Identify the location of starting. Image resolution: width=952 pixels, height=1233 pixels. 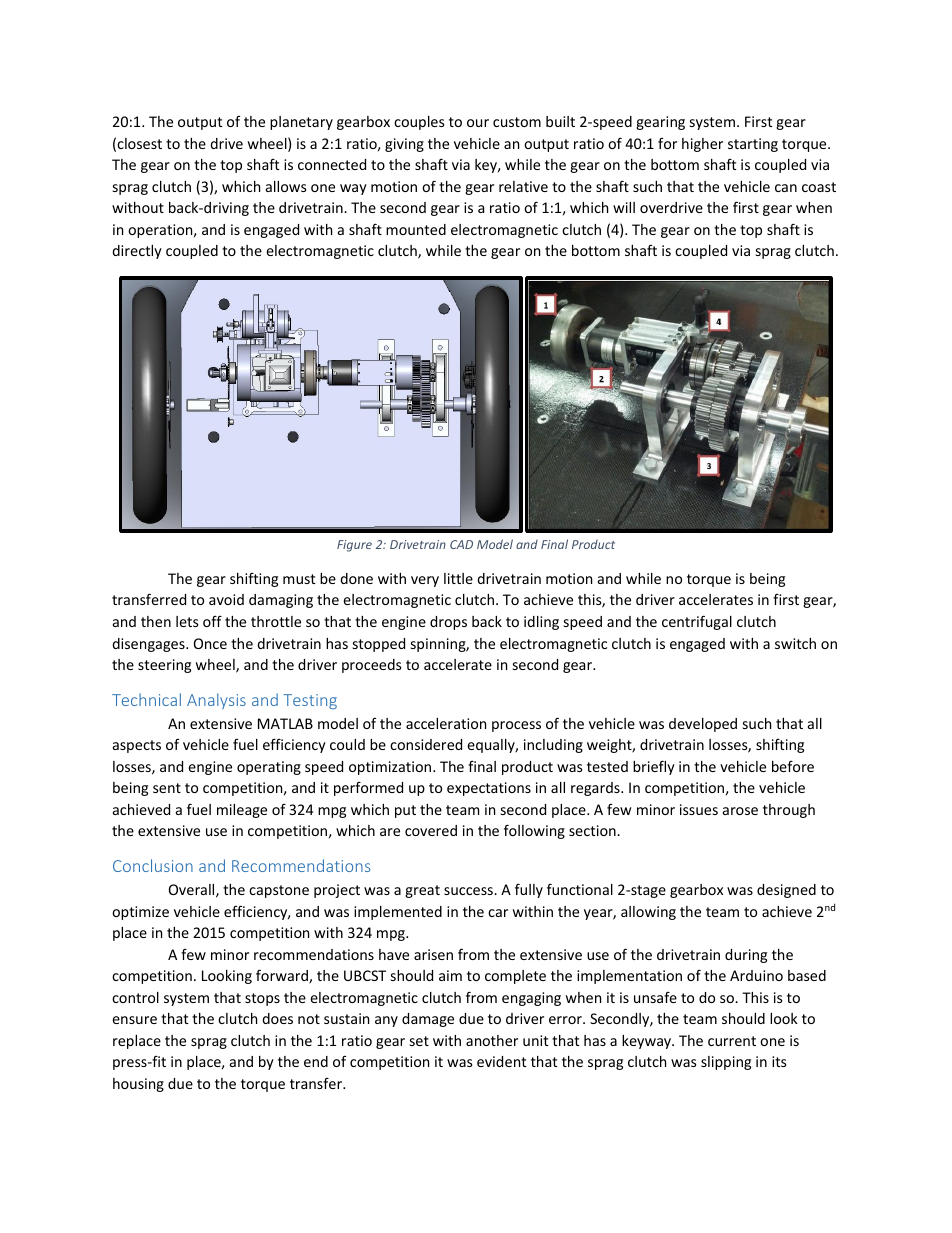
(753, 145).
